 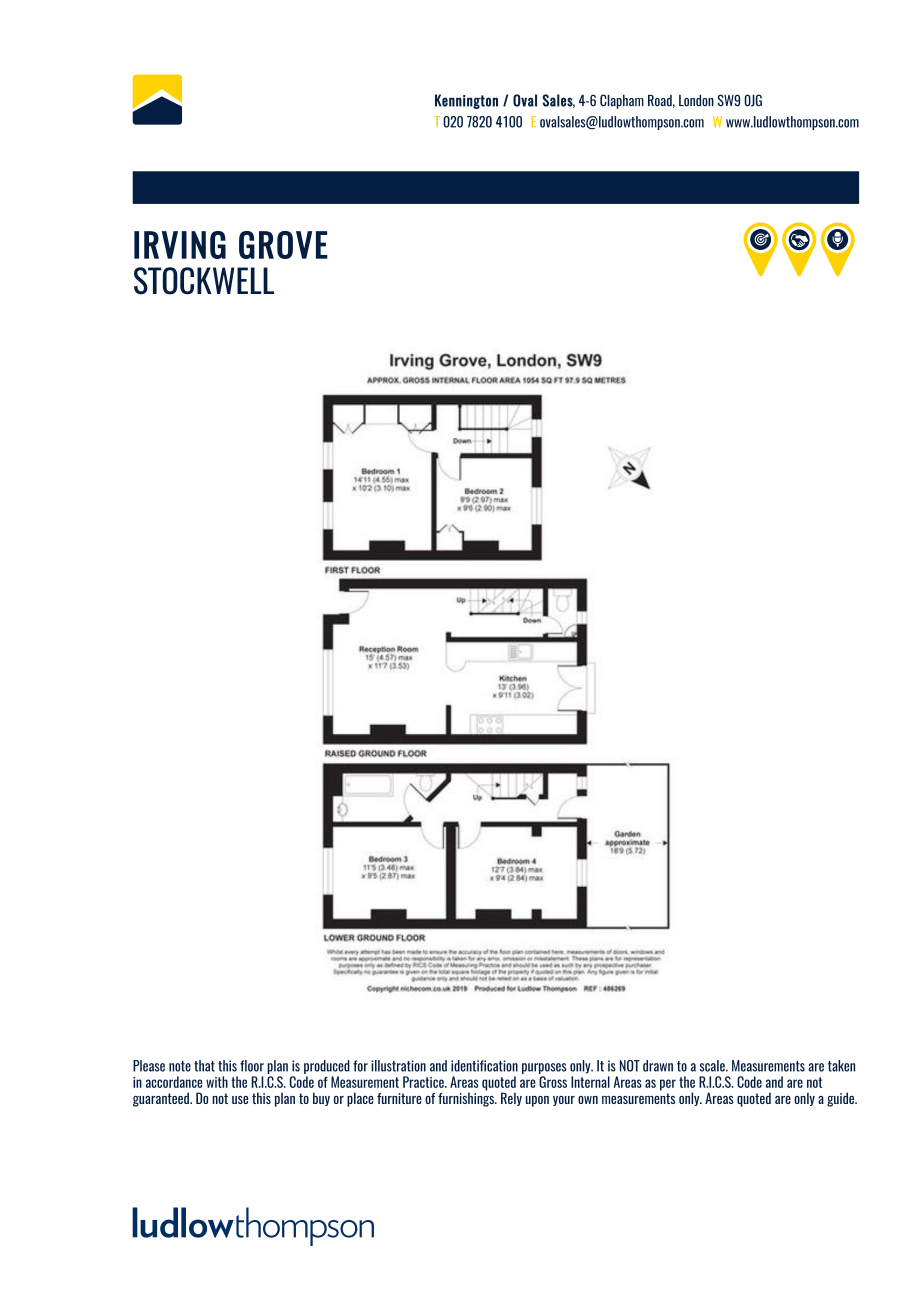 I want to click on Rely, so click(x=511, y=1099).
